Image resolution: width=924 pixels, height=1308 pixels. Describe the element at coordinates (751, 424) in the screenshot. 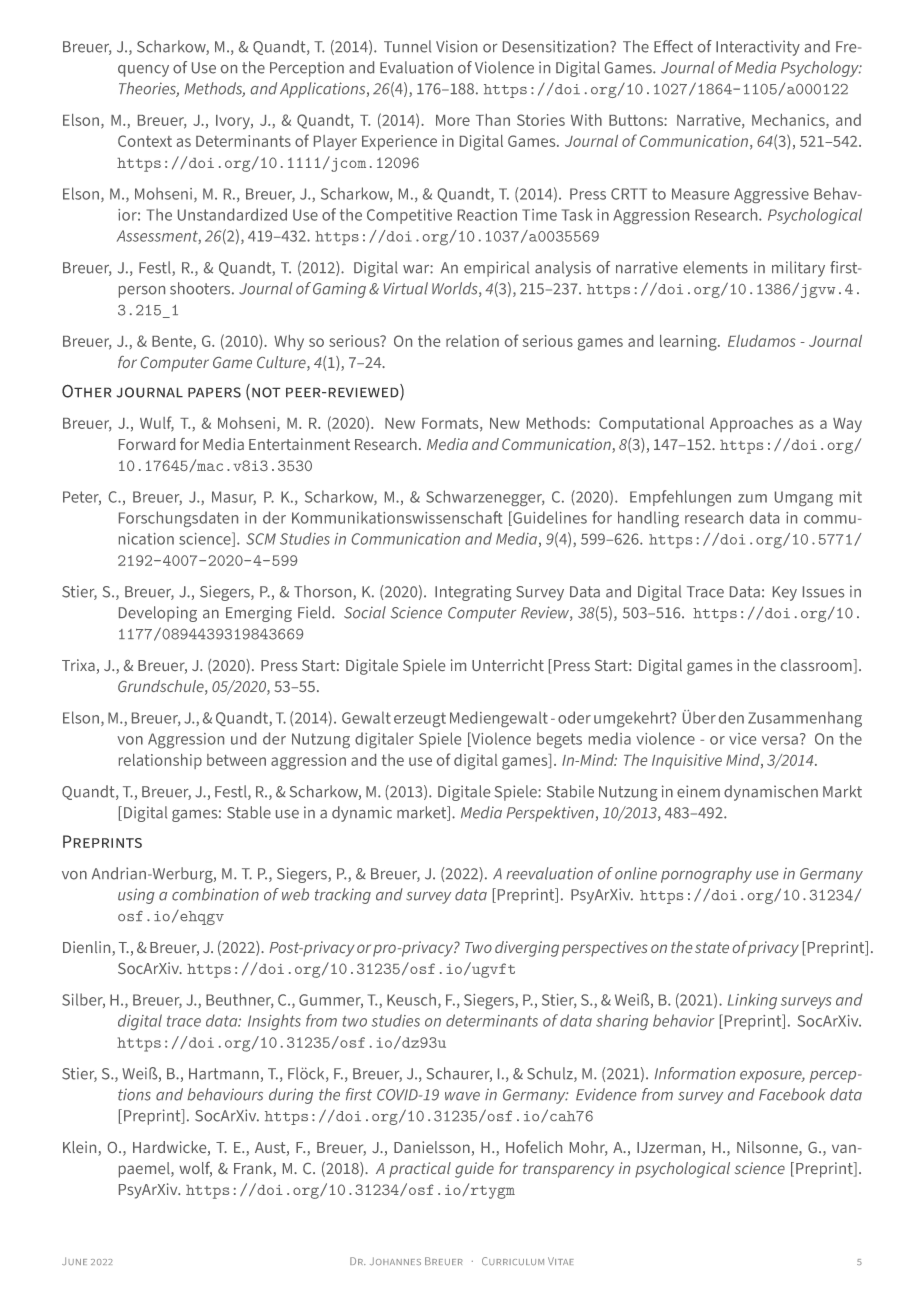

I see `Approaches` at that location.
